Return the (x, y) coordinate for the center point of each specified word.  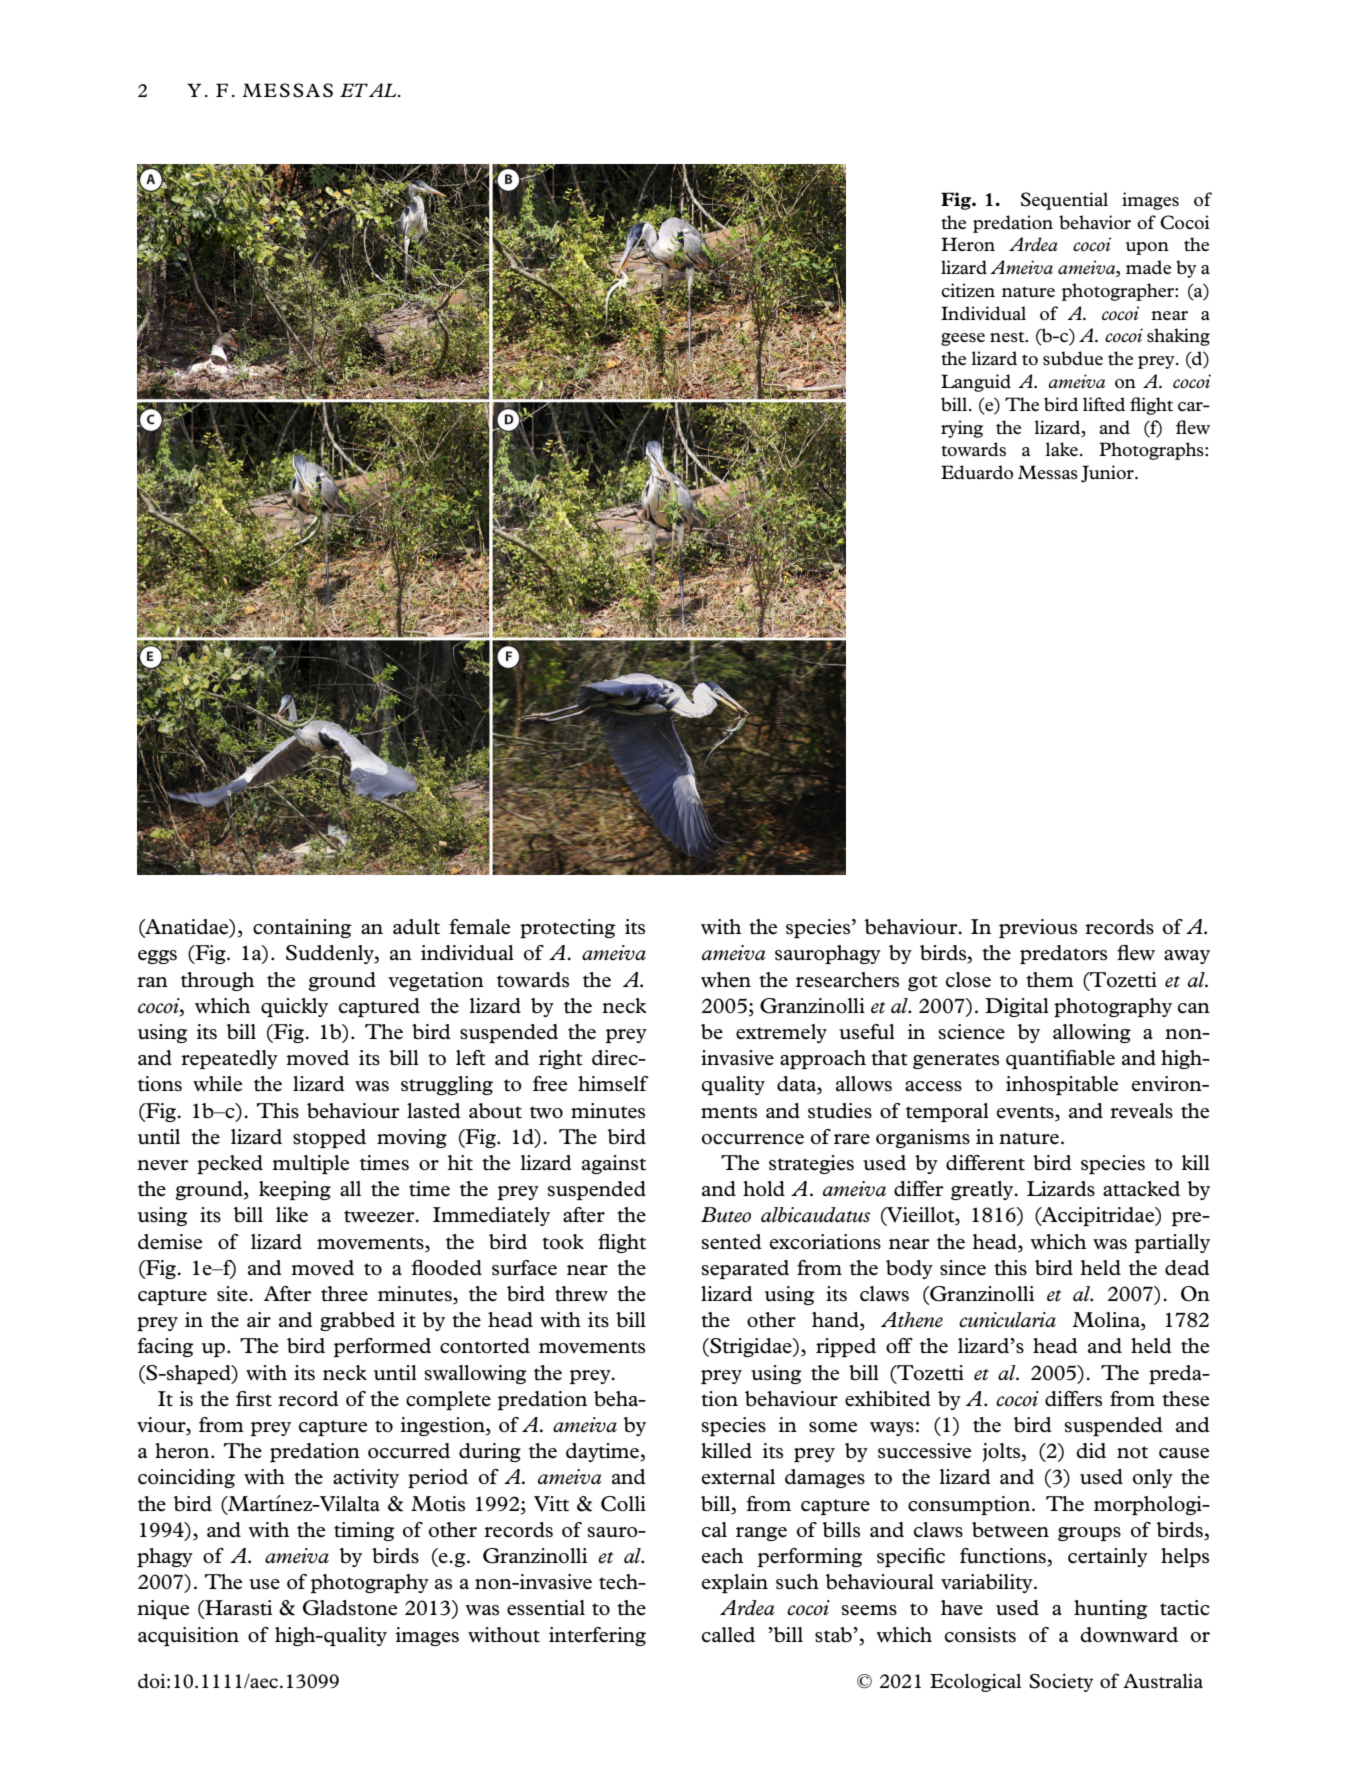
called (728, 1635)
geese (963, 339)
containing (302, 928)
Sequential (1064, 201)
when (726, 980)
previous (1038, 928)
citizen (968, 290)
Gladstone (350, 1608)
